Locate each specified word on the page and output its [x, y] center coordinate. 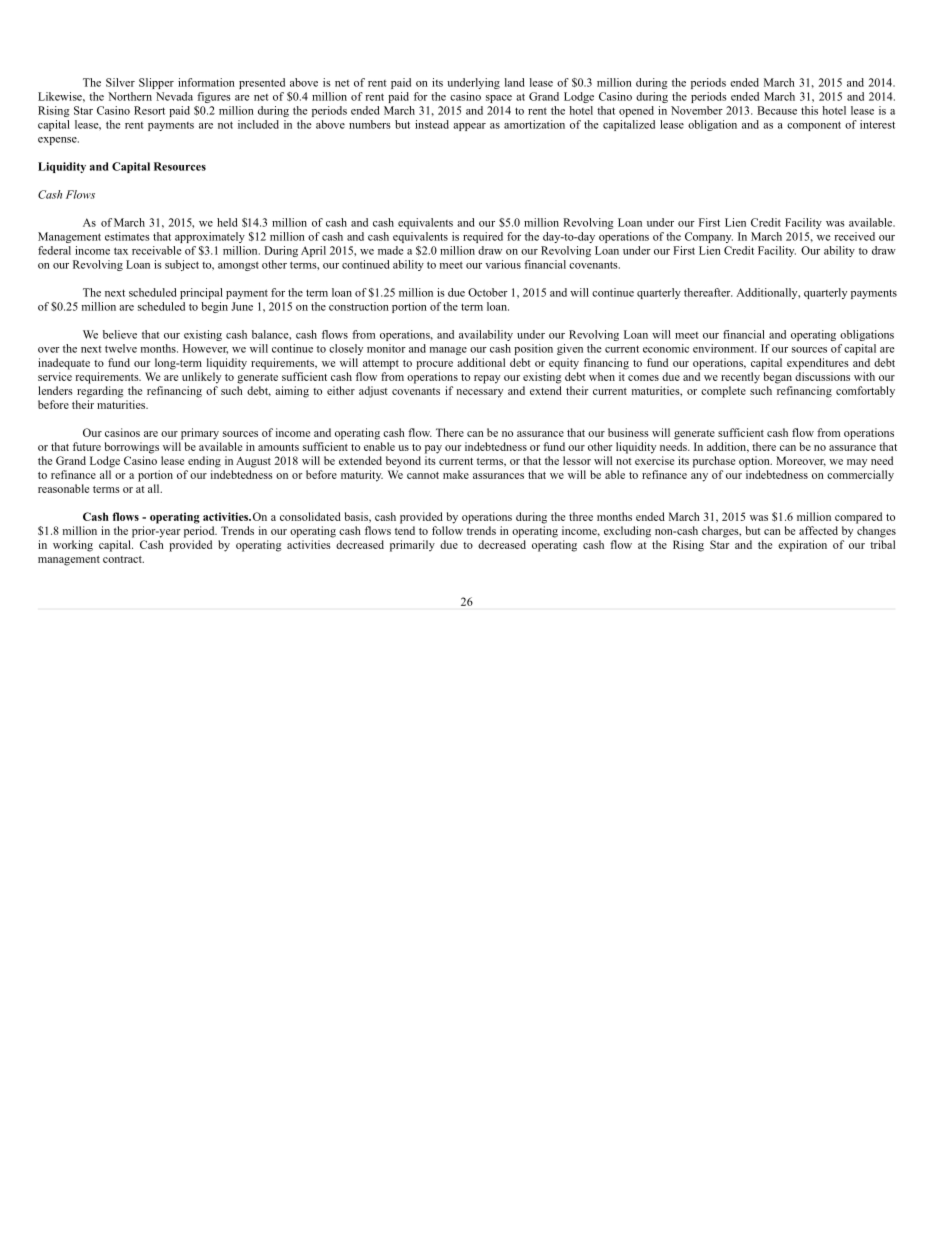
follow [447, 530]
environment [724, 348]
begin [214, 307]
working [73, 546]
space [499, 99]
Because [777, 110]
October [488, 292]
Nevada [174, 96]
